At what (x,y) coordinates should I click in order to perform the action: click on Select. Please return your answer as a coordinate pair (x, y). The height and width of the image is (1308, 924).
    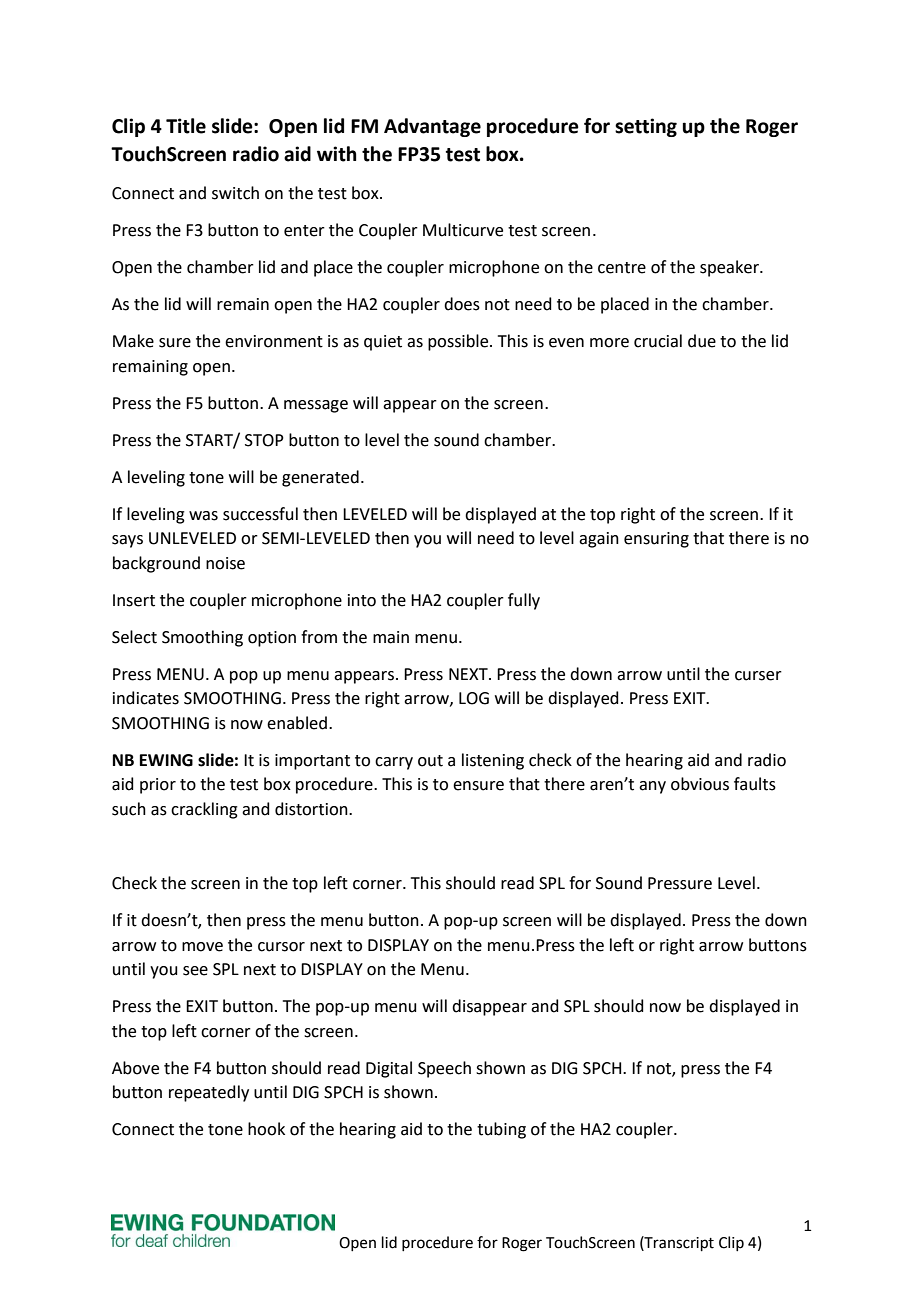
    Looking at the image, I should click on (134, 637).
